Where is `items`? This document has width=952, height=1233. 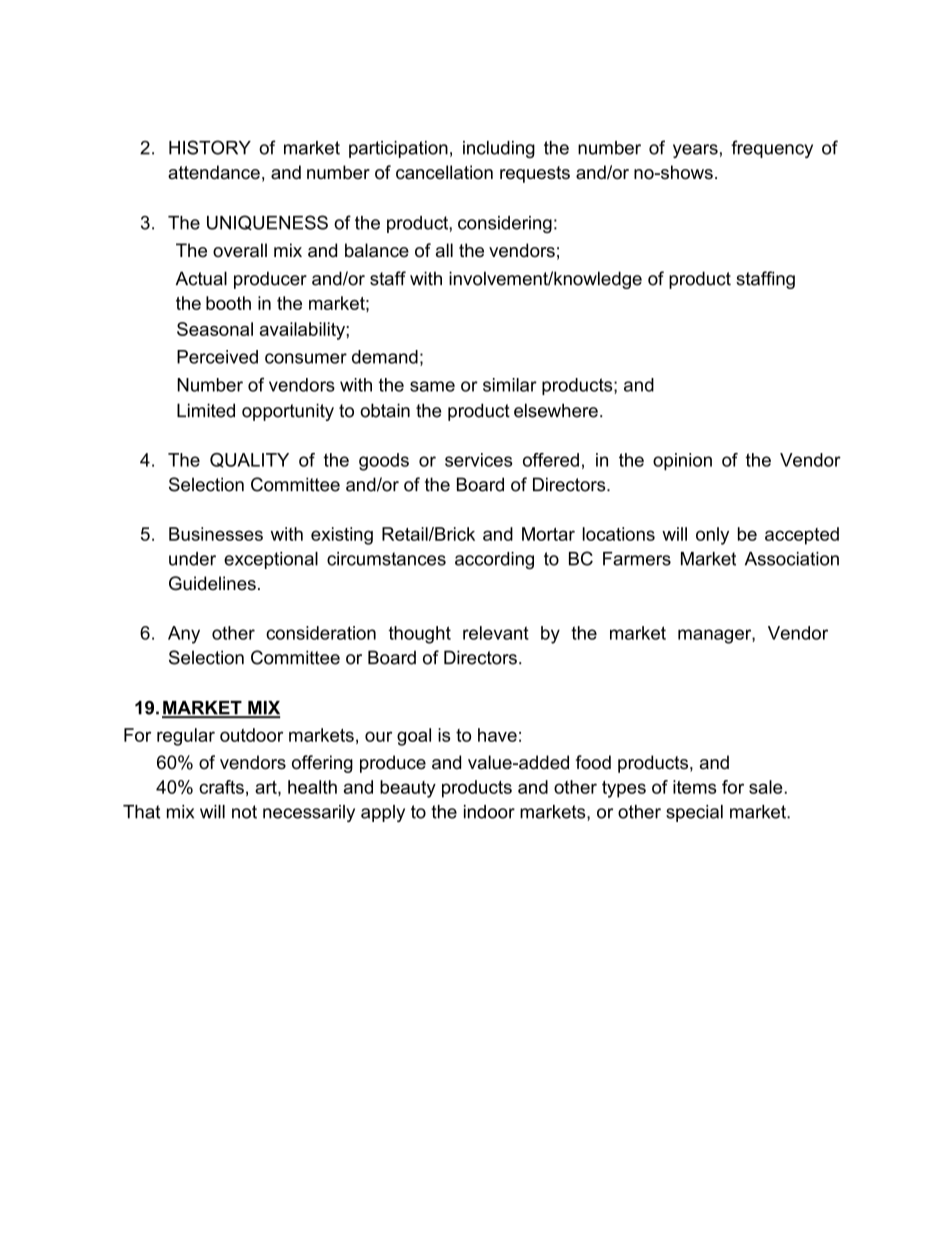
items is located at coordinates (695, 787).
